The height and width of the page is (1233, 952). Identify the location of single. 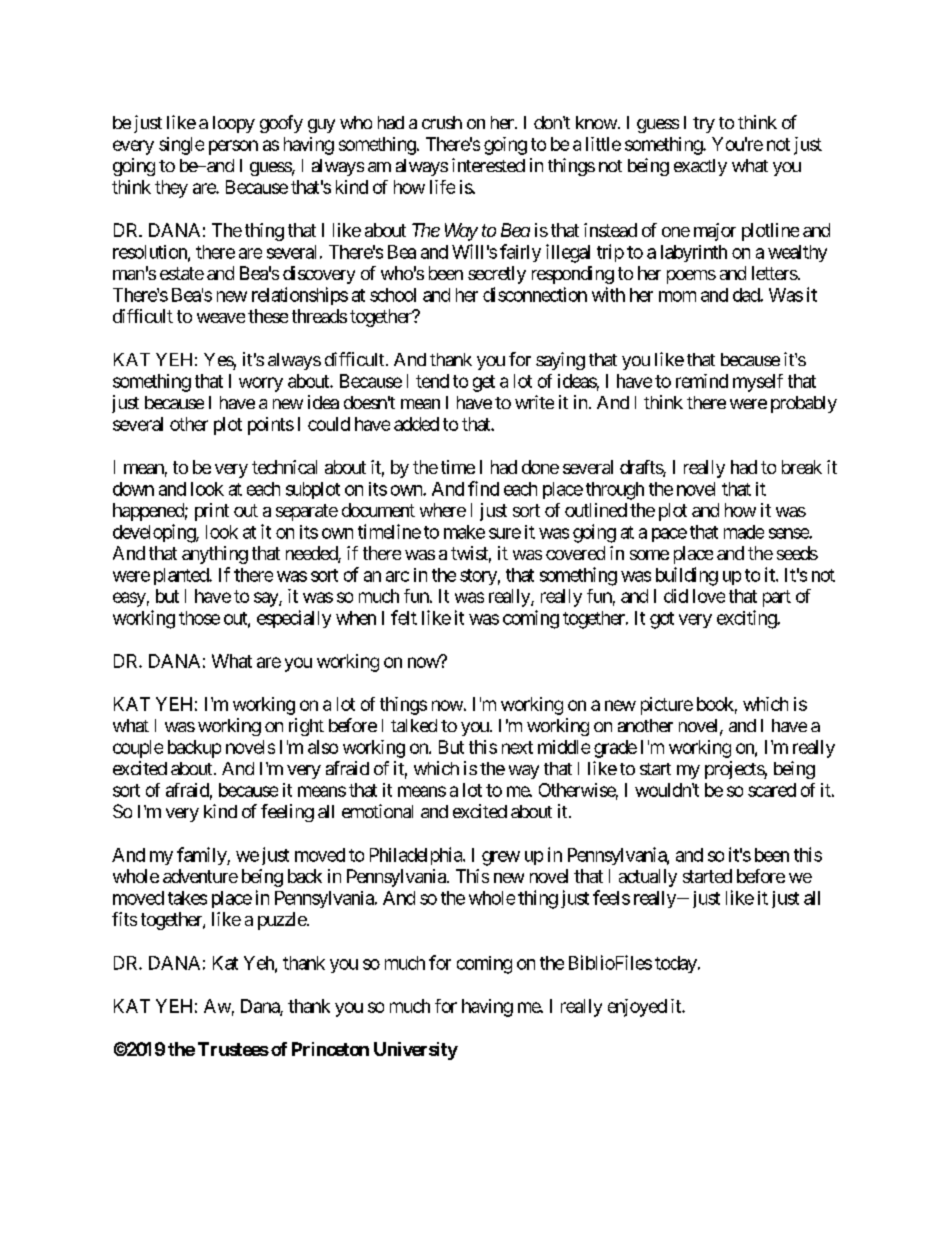
(181, 146).
